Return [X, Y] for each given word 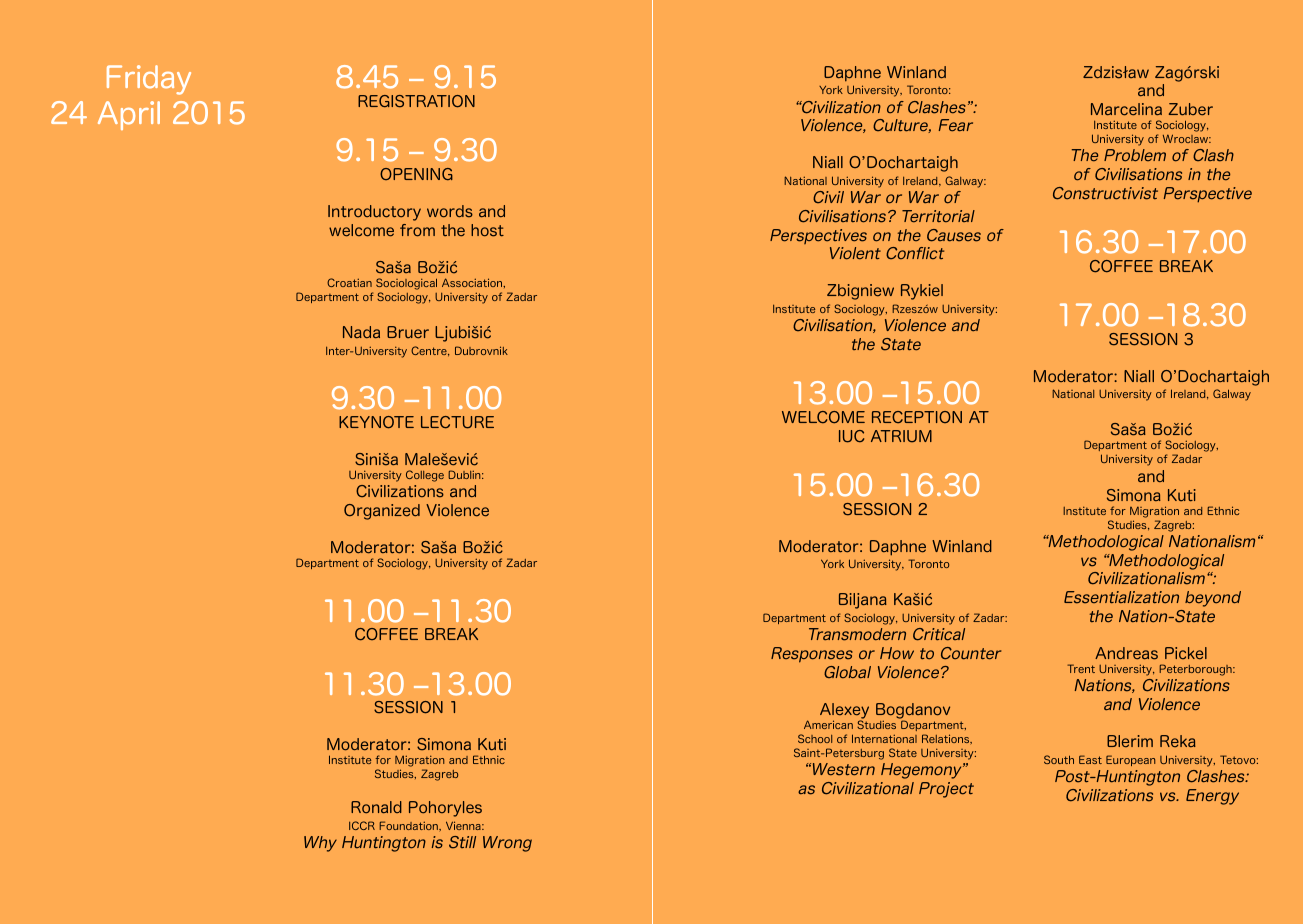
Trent [1081, 668]
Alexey [844, 712]
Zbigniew [860, 292]
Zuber [1191, 109]
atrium [901, 436]
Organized [382, 512]
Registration [416, 101]
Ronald [376, 807]
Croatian [349, 282]
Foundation [409, 825]
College [425, 476]
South [1059, 759]
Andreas [1126, 653]
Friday [149, 80]
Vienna [464, 825]
